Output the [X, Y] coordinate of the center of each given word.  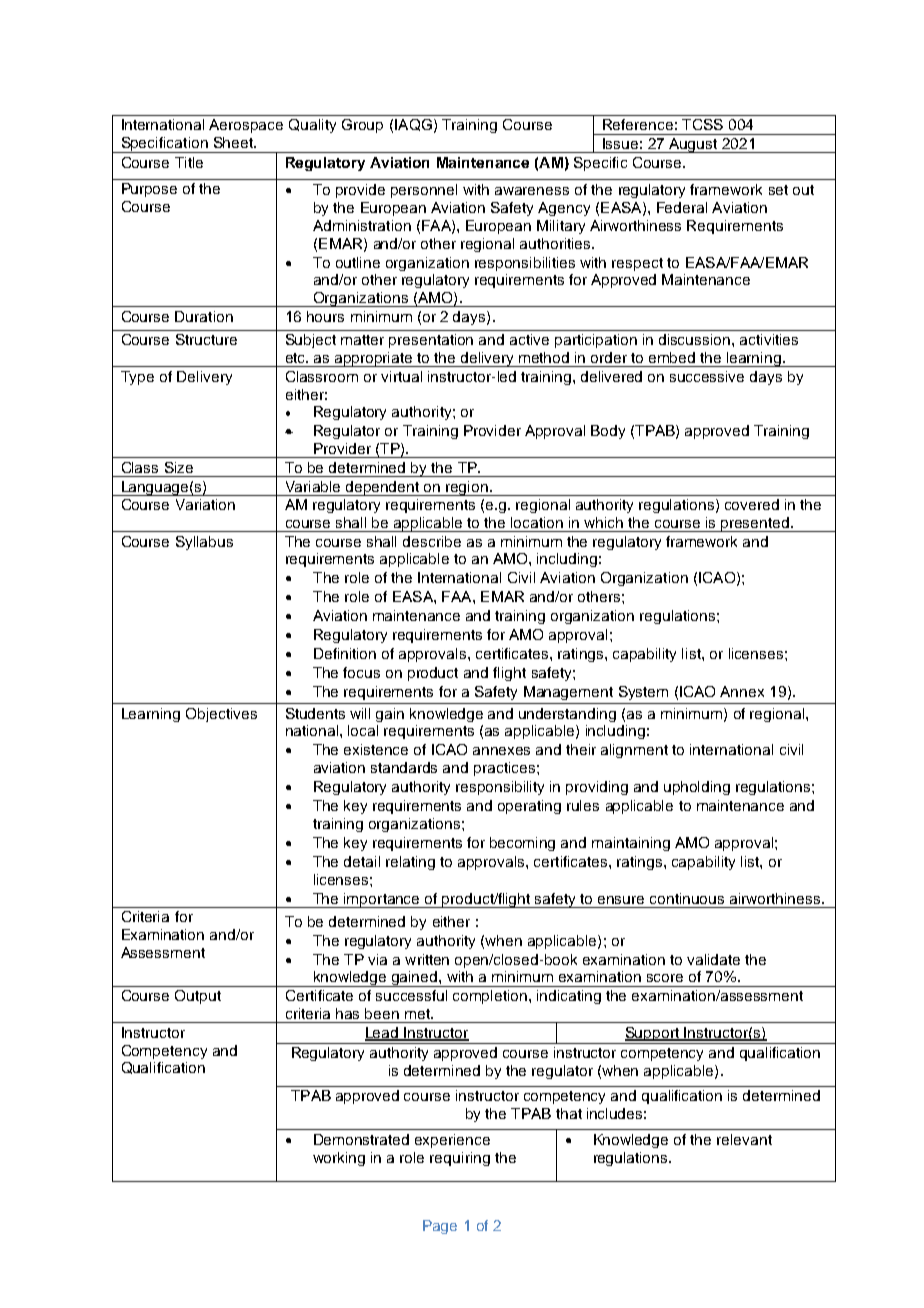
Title [189, 162]
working [339, 1159]
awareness [532, 191]
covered [752, 504]
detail [362, 861]
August [693, 145]
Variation [205, 504]
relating [410, 863]
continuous [687, 898]
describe [432, 541]
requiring [460, 1159]
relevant [744, 1139]
